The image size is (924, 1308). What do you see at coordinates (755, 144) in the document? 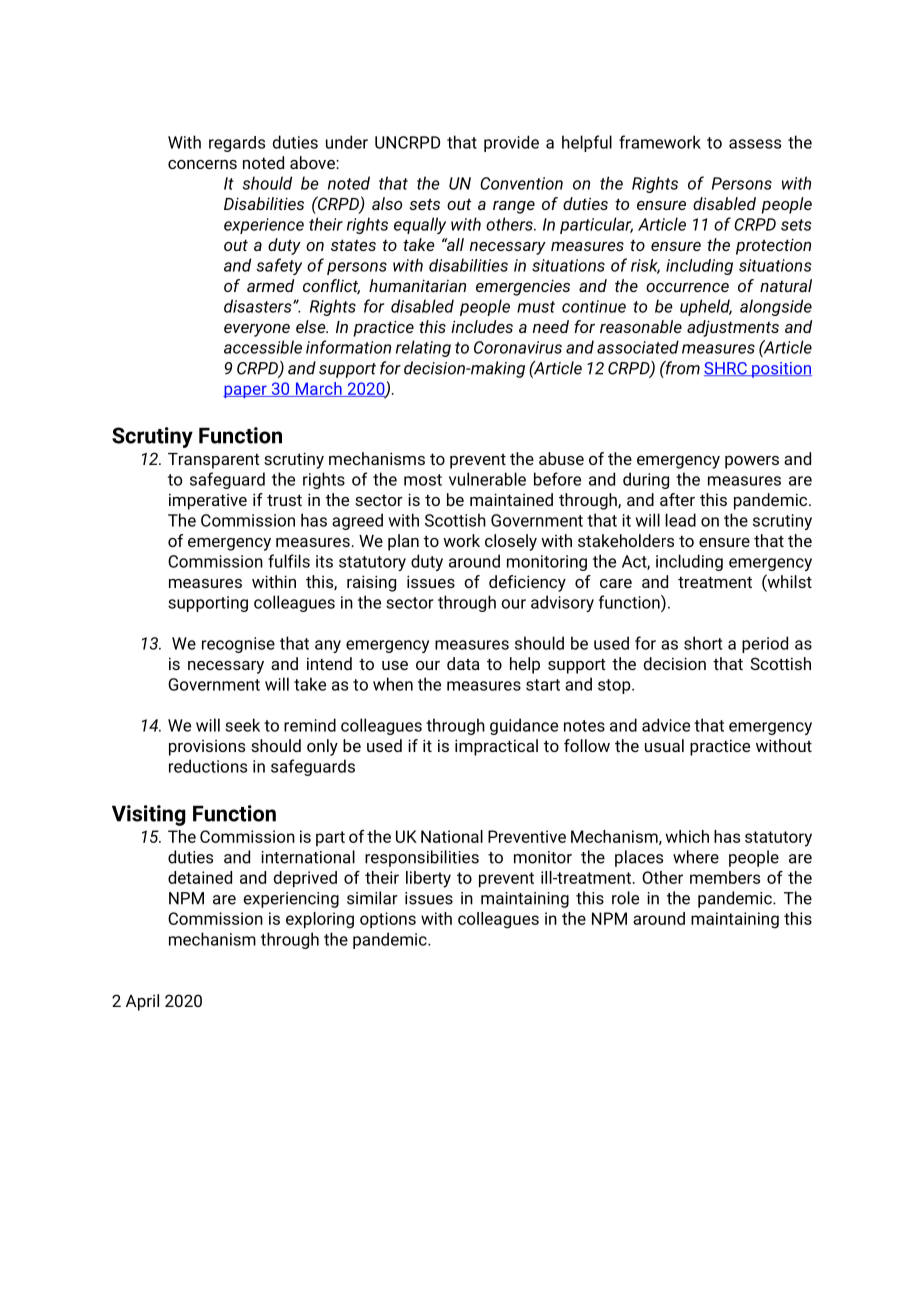
I see `assess` at bounding box center [755, 144].
